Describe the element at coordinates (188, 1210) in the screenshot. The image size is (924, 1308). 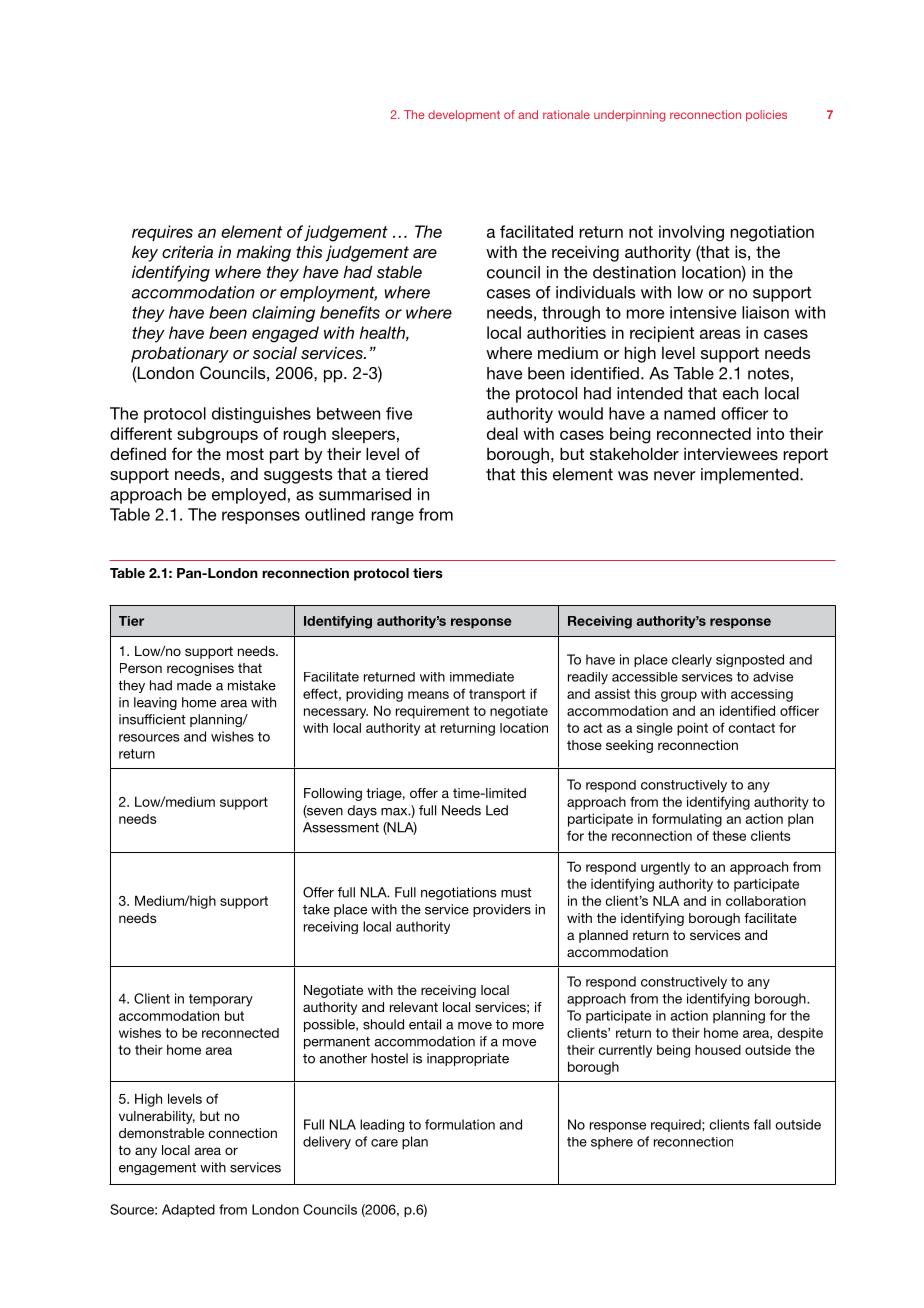
I see `Adapted` at that location.
